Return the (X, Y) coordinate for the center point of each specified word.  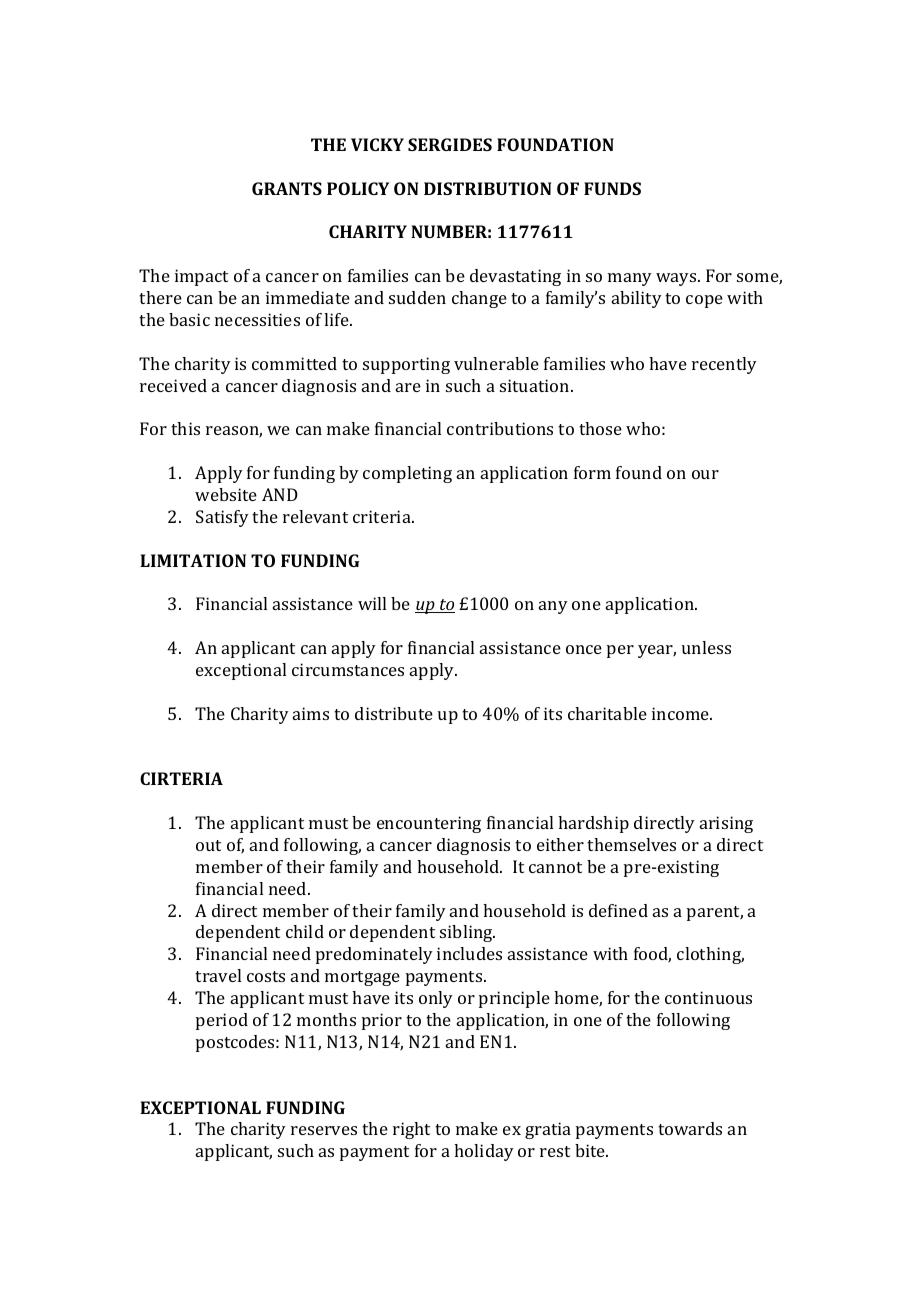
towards (690, 1128)
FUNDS (612, 188)
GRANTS (287, 188)
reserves (324, 1130)
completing (407, 474)
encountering (429, 824)
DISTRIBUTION (487, 188)
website (226, 494)
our (705, 474)
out (208, 845)
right (411, 1130)
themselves (631, 844)
